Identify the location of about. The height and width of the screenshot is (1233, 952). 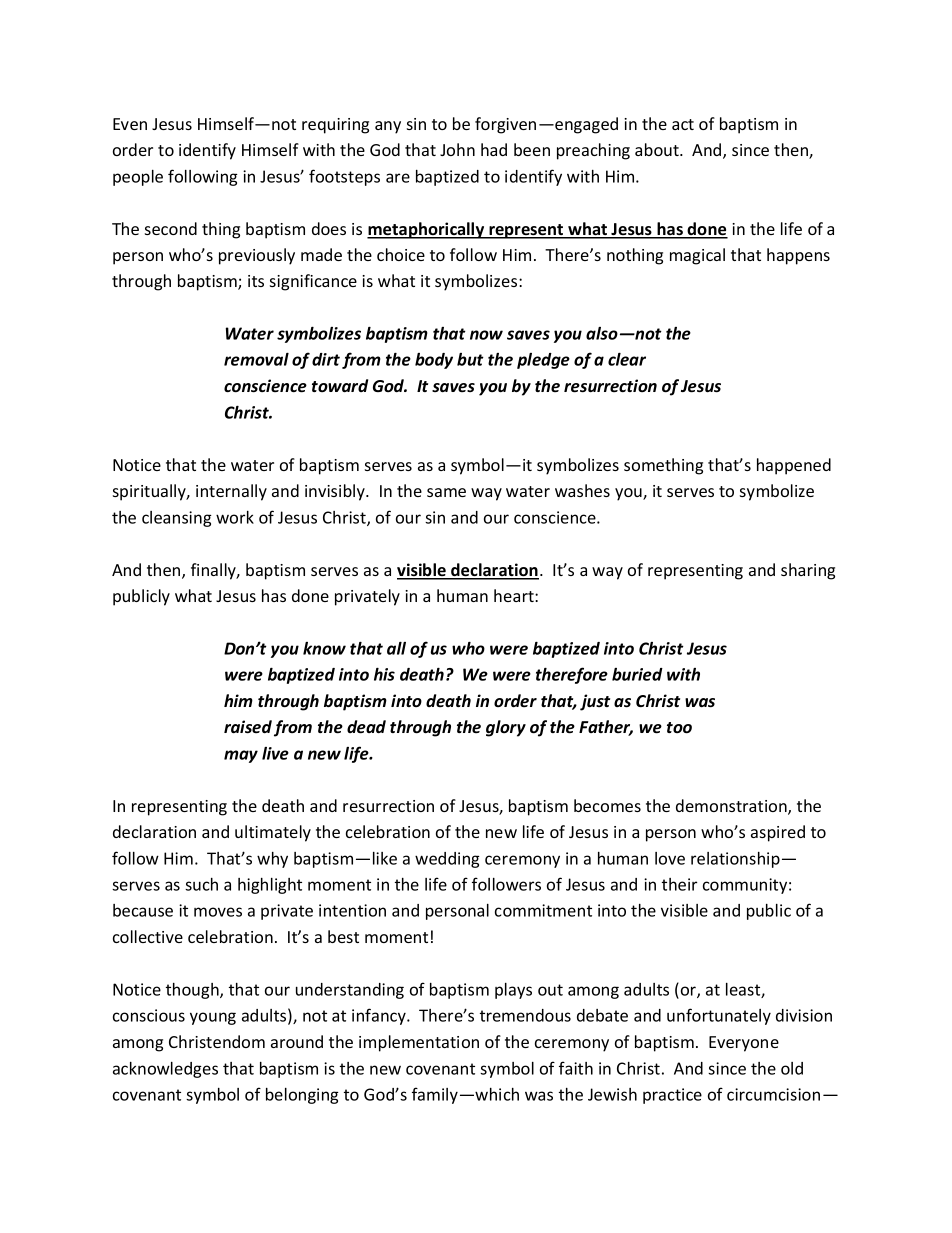
(658, 149).
